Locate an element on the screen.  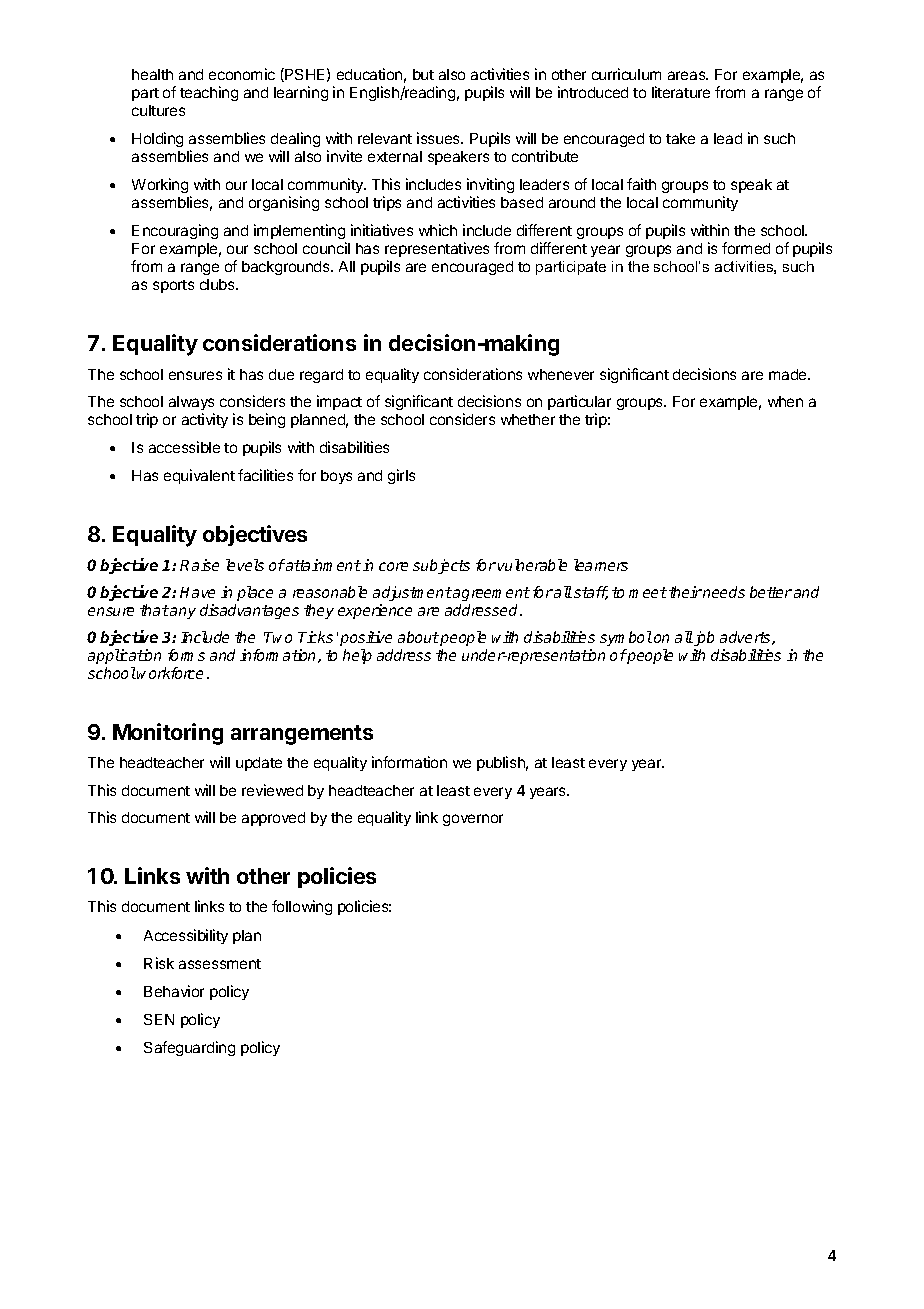
job is located at coordinates (703, 638).
